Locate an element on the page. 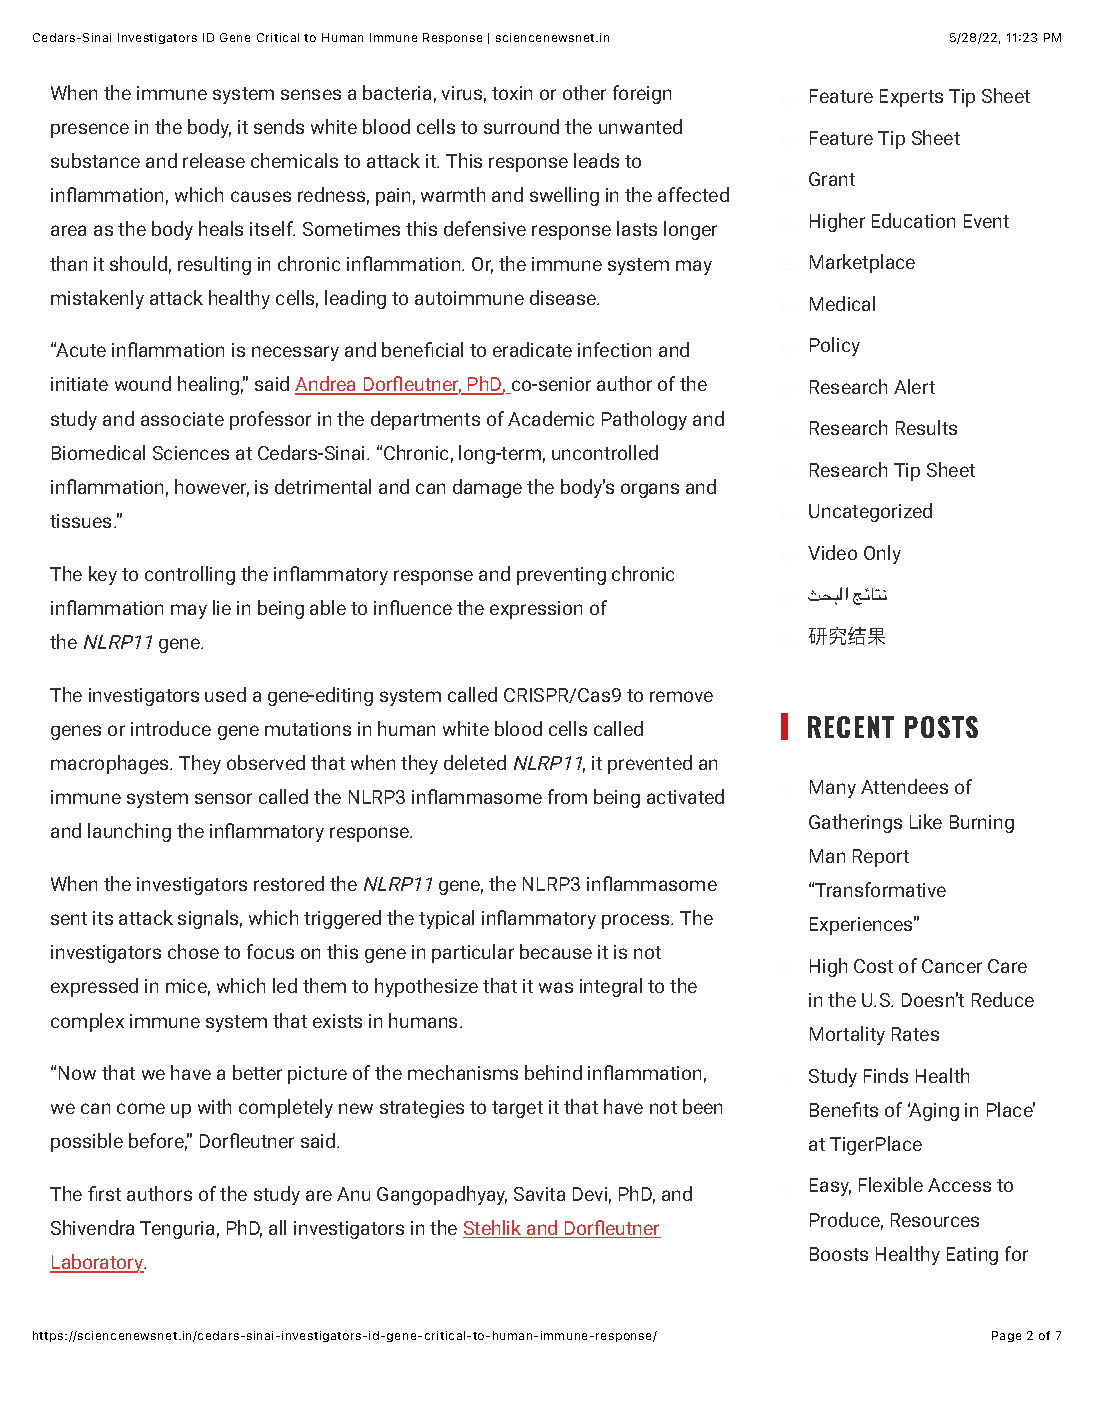 This page has height=1417, width=1095. however is located at coordinates (212, 488).
